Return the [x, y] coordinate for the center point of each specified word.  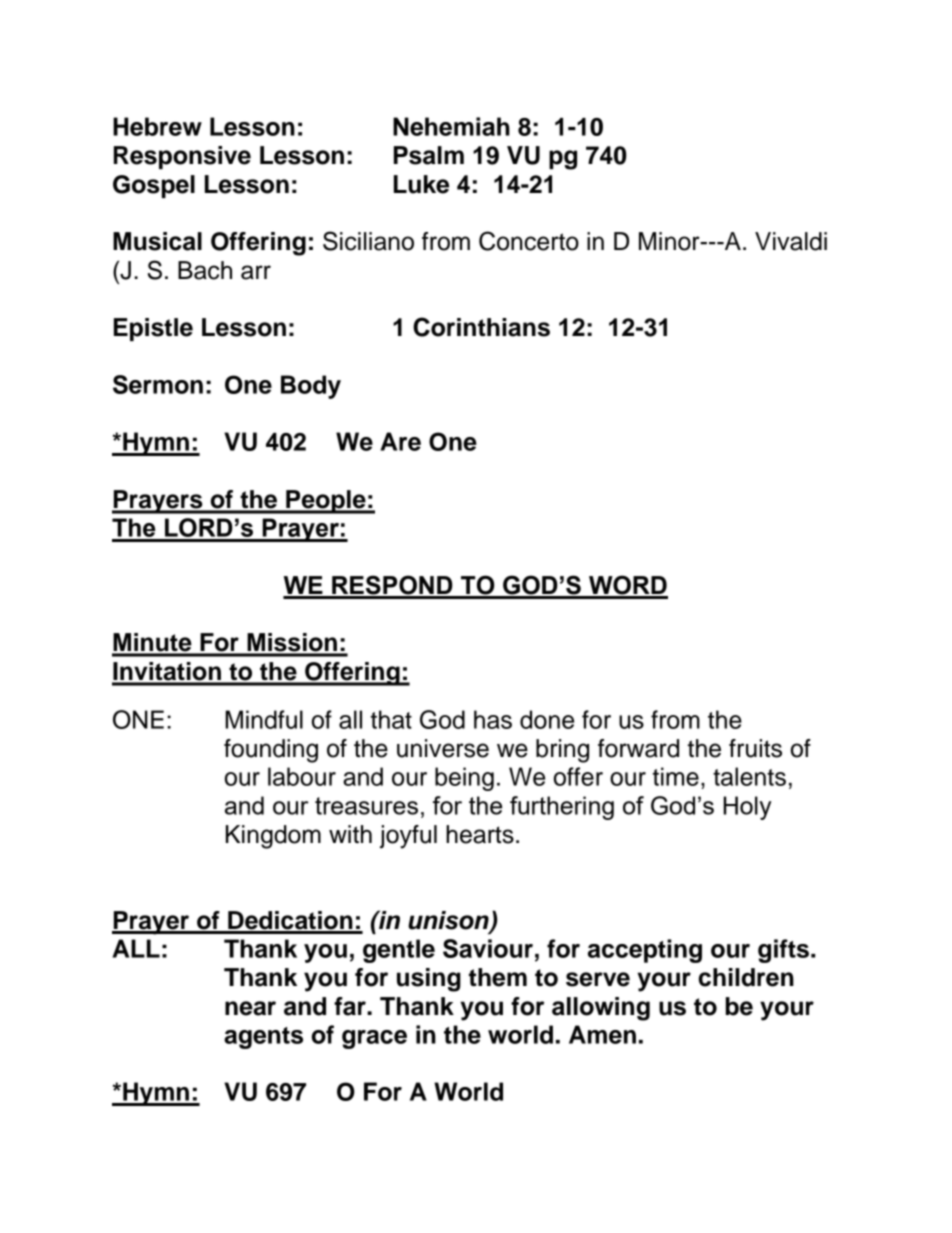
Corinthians [481, 327]
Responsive [182, 157]
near [250, 1008]
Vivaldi [791, 241]
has [493, 719]
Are [400, 441]
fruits [755, 748]
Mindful [264, 719]
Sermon [158, 384]
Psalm [429, 155]
